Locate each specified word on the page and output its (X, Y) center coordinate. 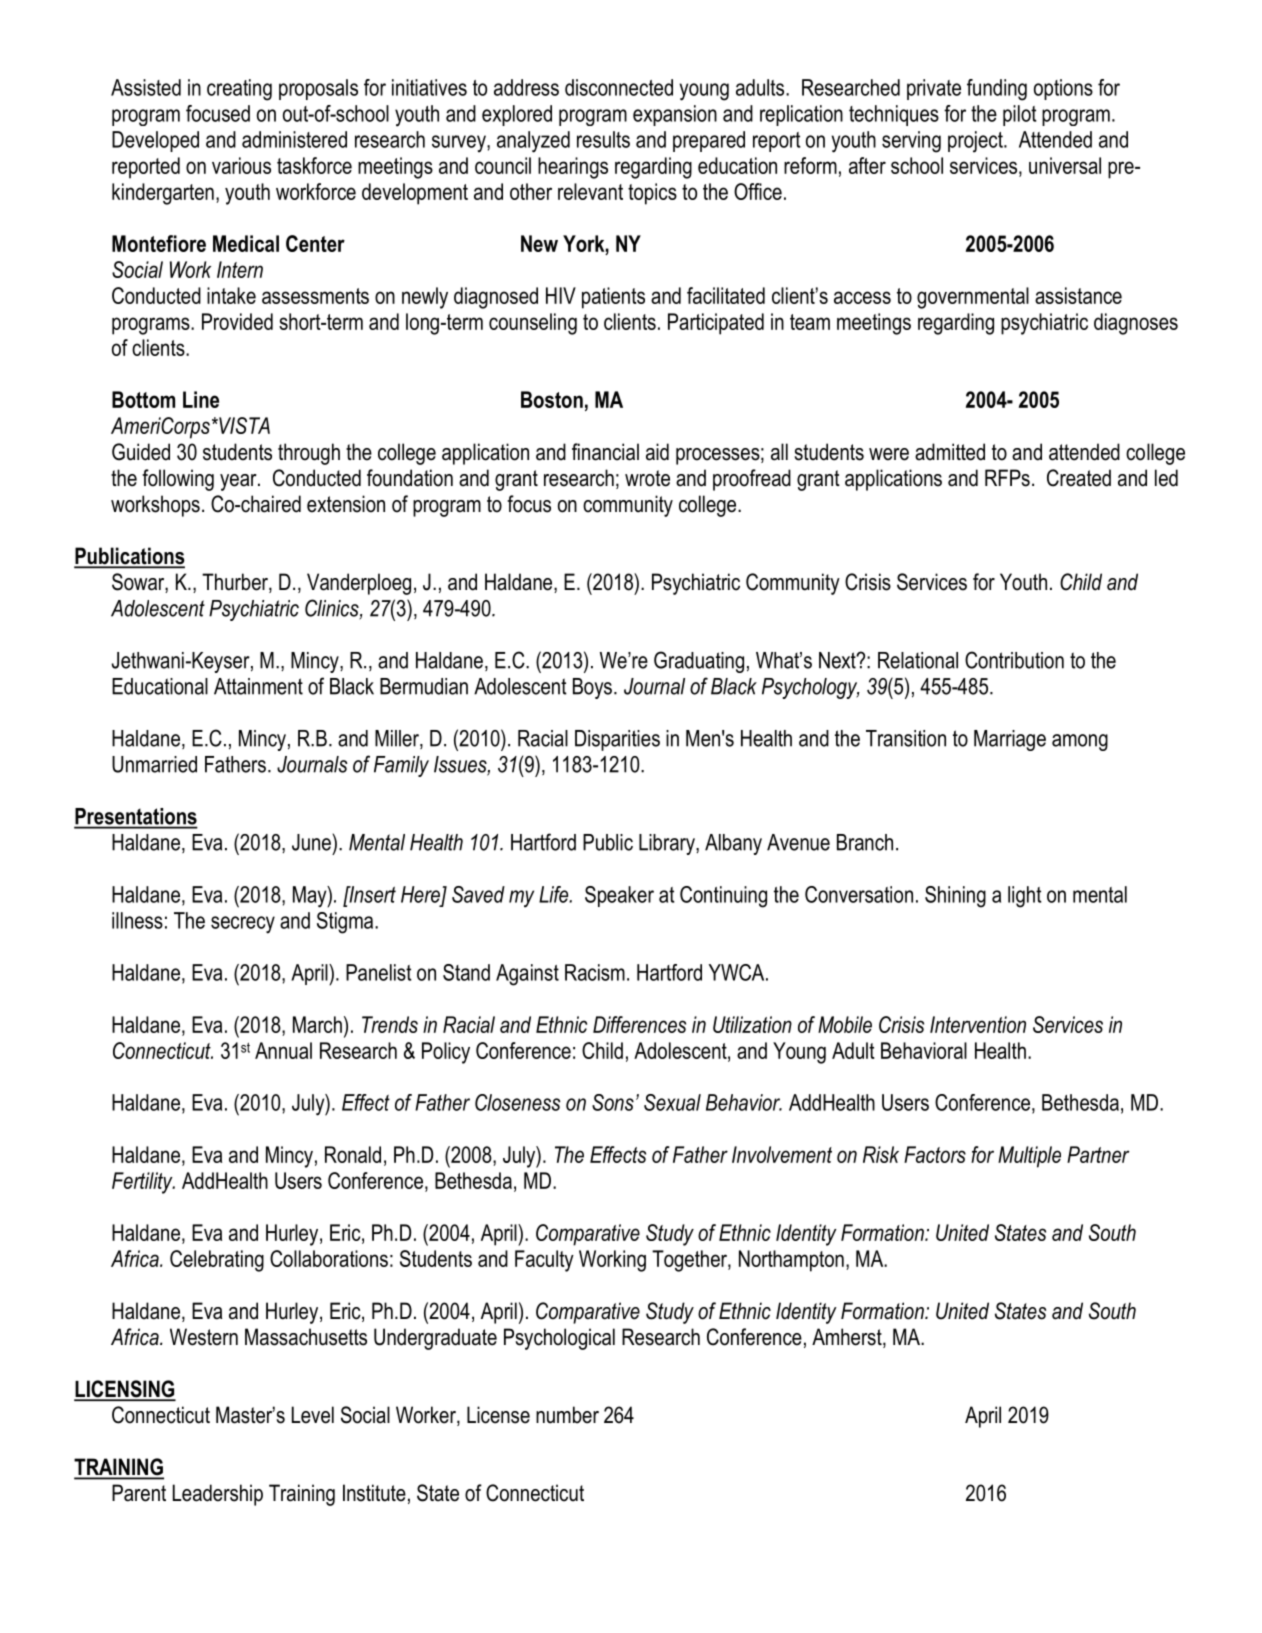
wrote (647, 478)
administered (294, 139)
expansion (675, 115)
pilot (1020, 115)
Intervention (978, 1024)
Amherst (848, 1338)
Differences (639, 1024)
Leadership (218, 1495)
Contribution (1014, 660)
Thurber (236, 583)
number (567, 1415)
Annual (283, 1050)
